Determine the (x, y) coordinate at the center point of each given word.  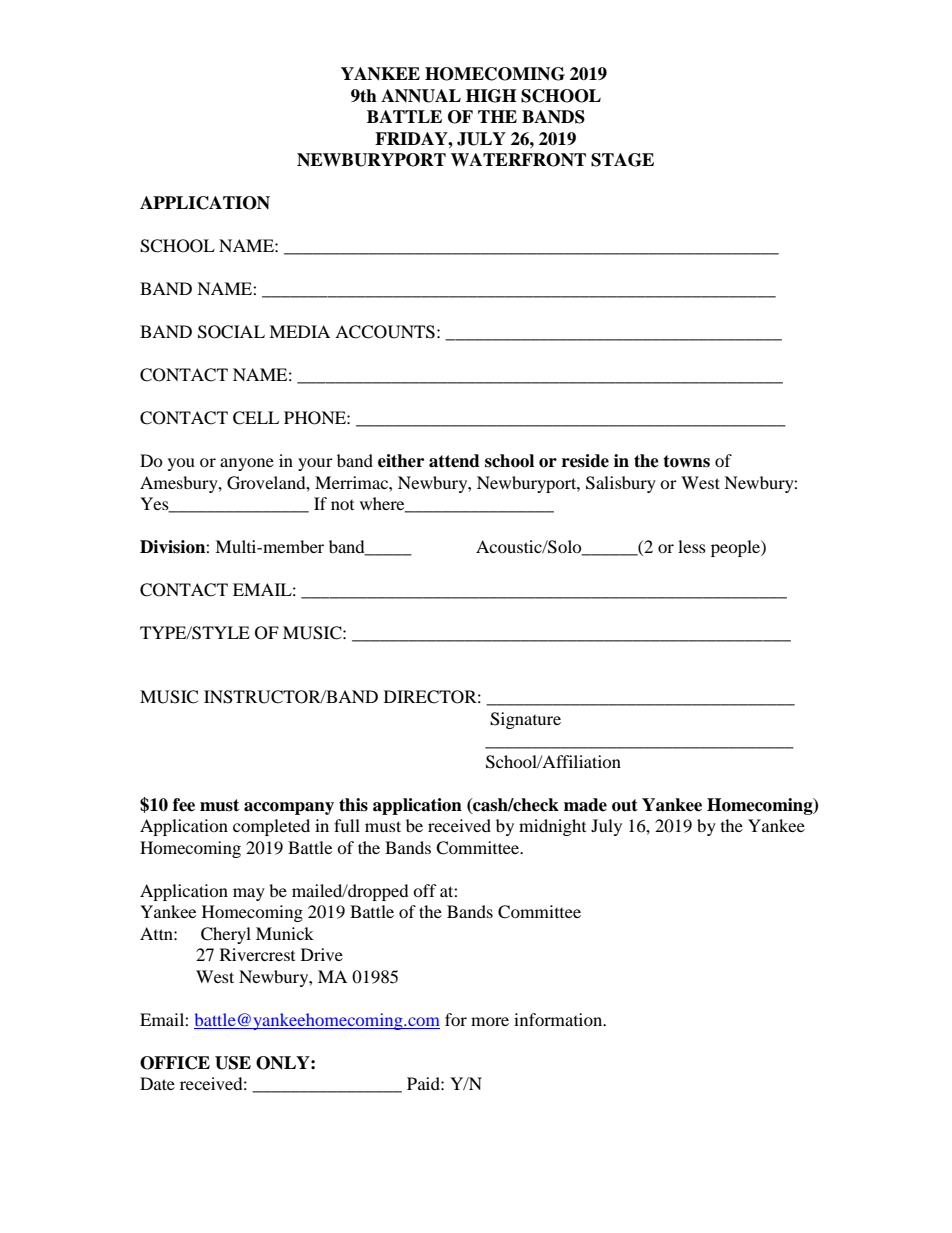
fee (184, 805)
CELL (256, 418)
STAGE (622, 160)
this (353, 805)
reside (585, 461)
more (490, 1021)
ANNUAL (421, 96)
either (401, 461)
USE (233, 1063)
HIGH (491, 96)
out (625, 805)
